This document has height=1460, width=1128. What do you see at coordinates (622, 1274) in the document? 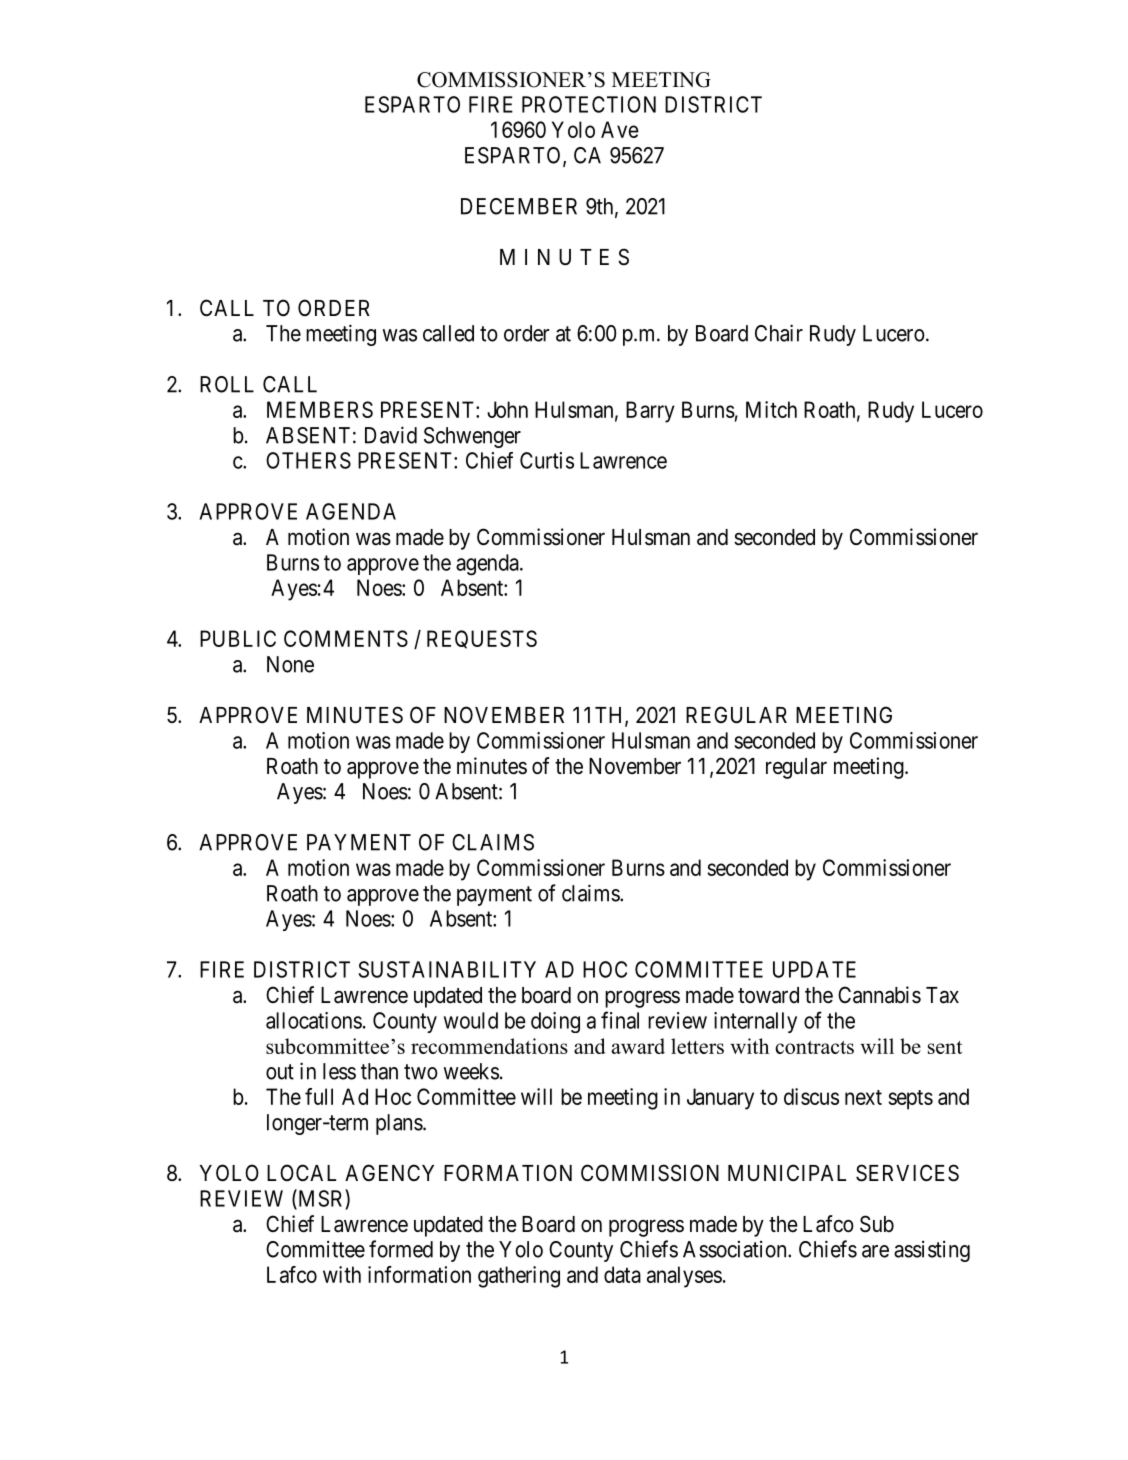
I see `data` at bounding box center [622, 1274].
